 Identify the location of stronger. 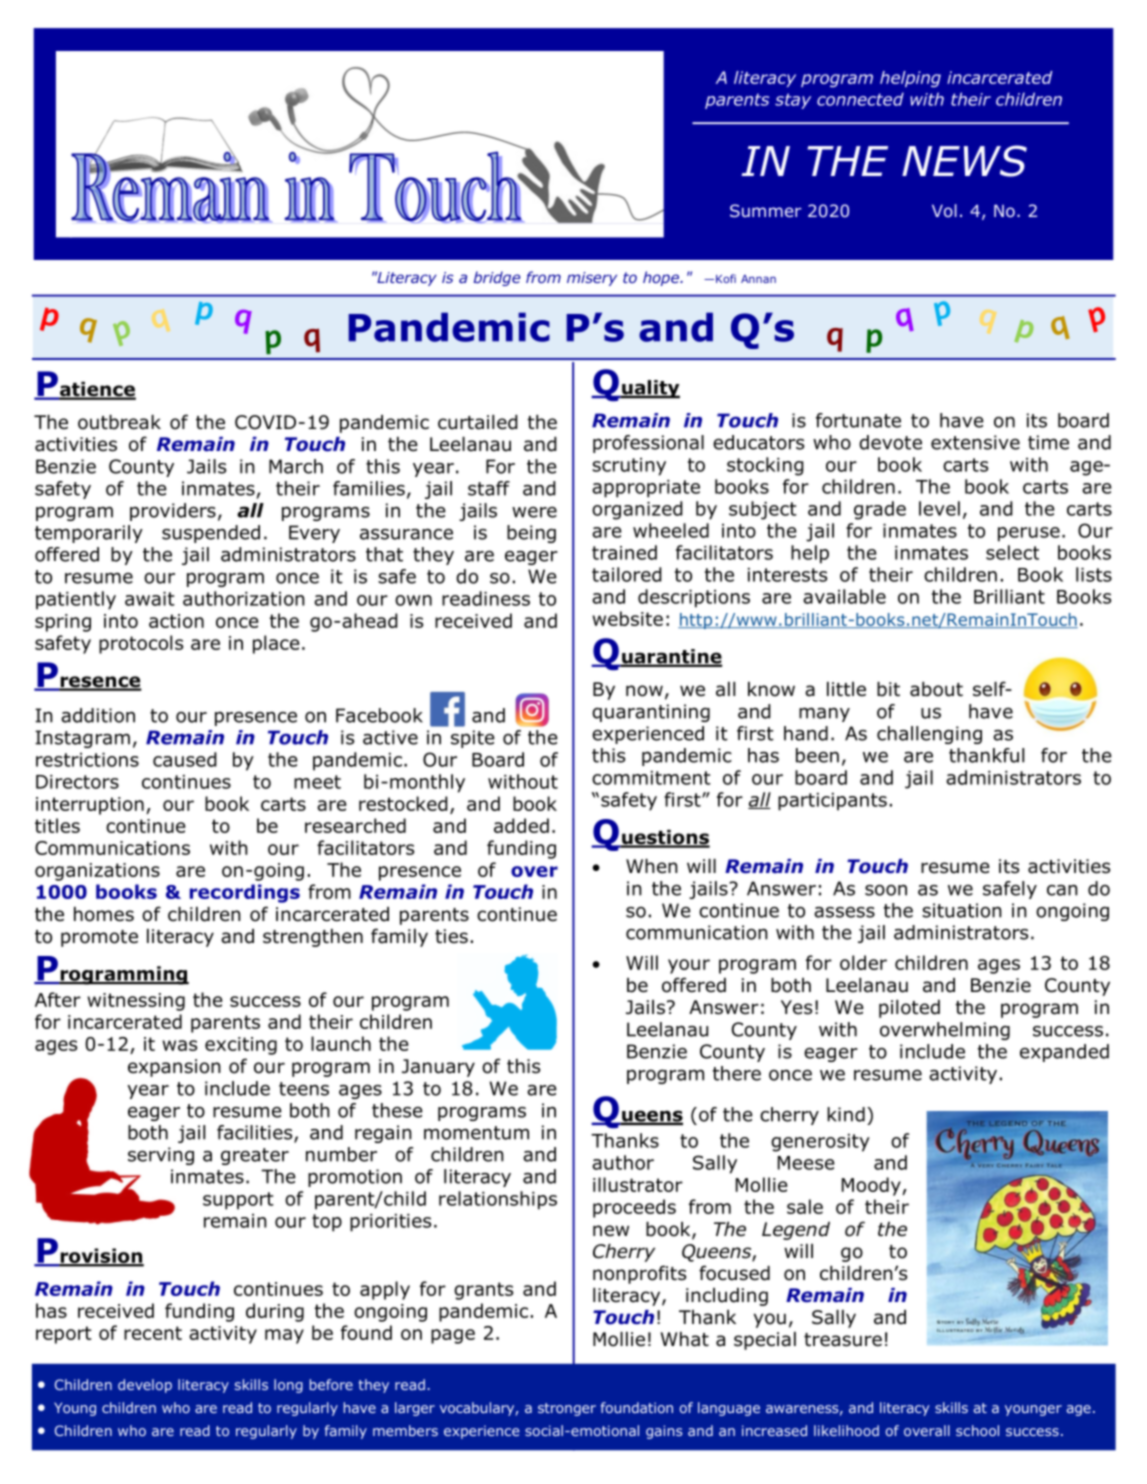
(567, 1409).
